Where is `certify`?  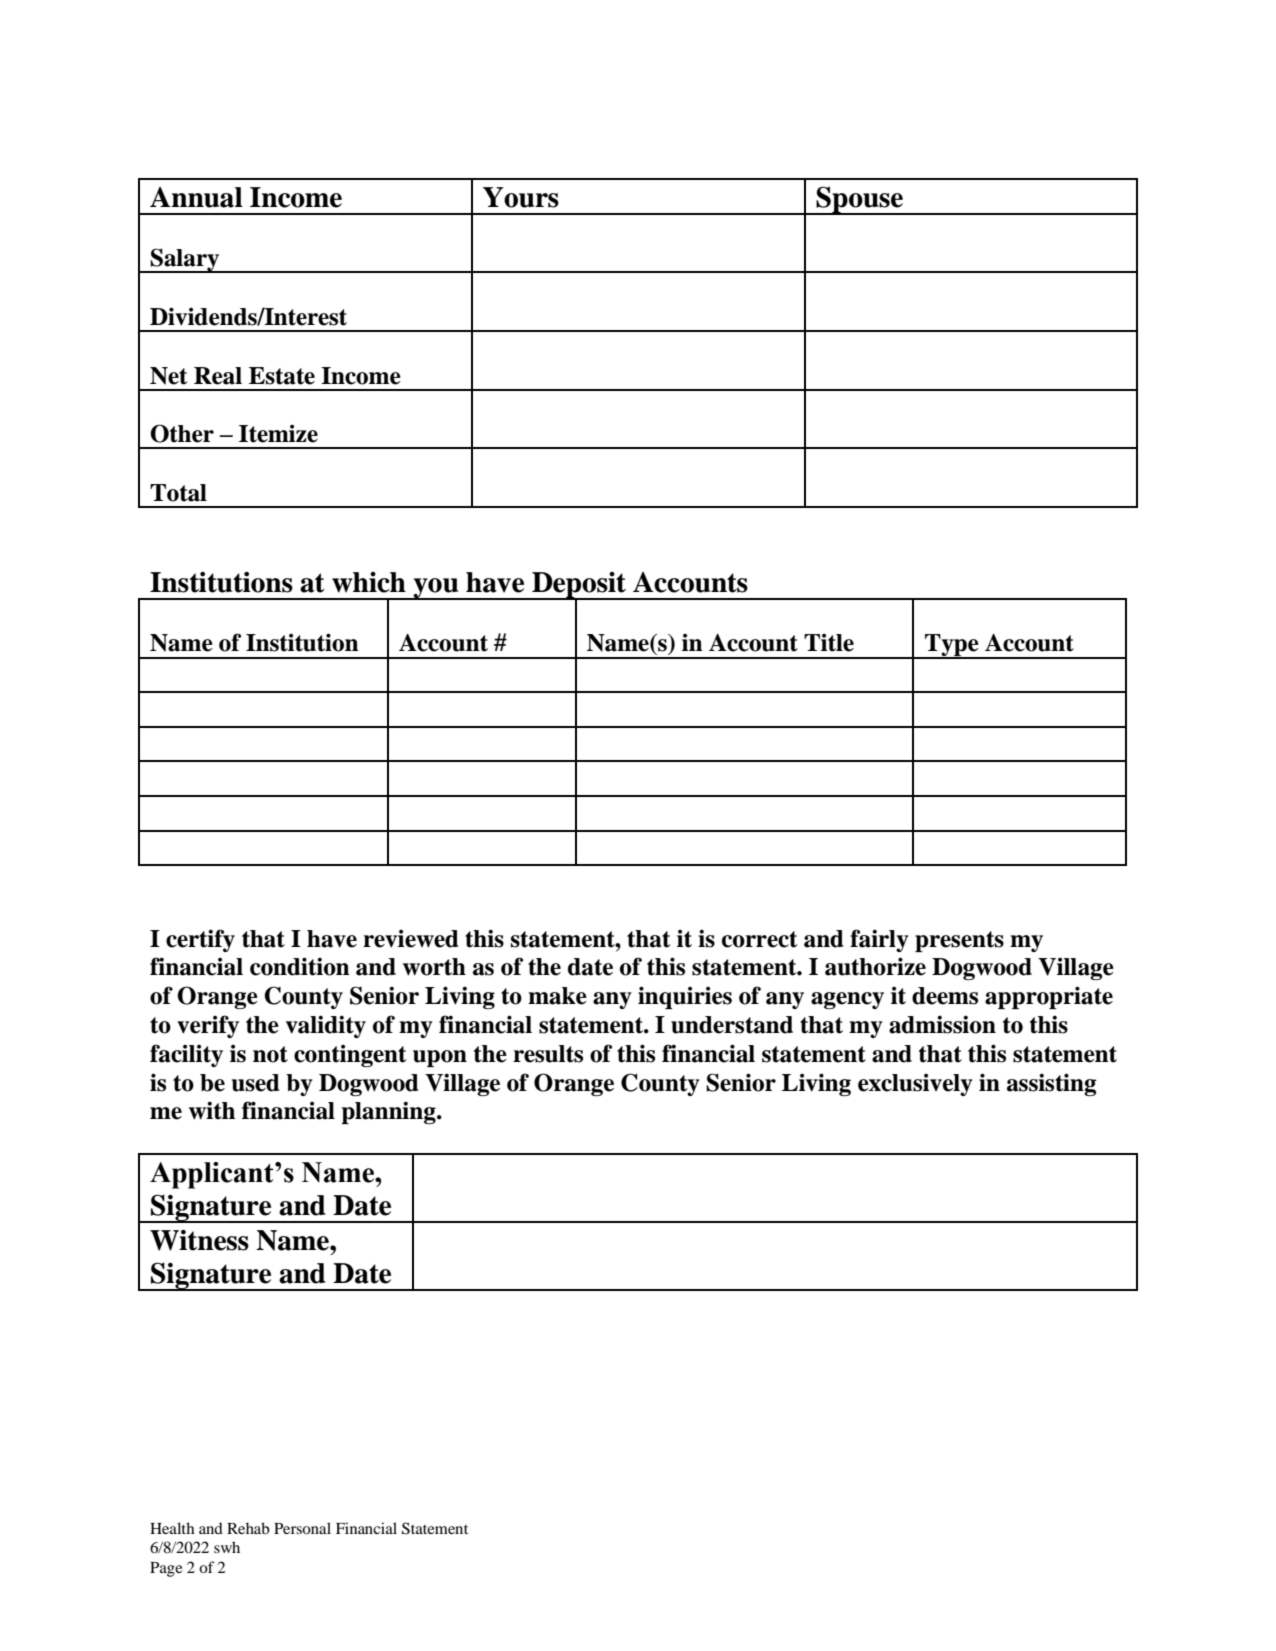 certify is located at coordinates (200, 940).
